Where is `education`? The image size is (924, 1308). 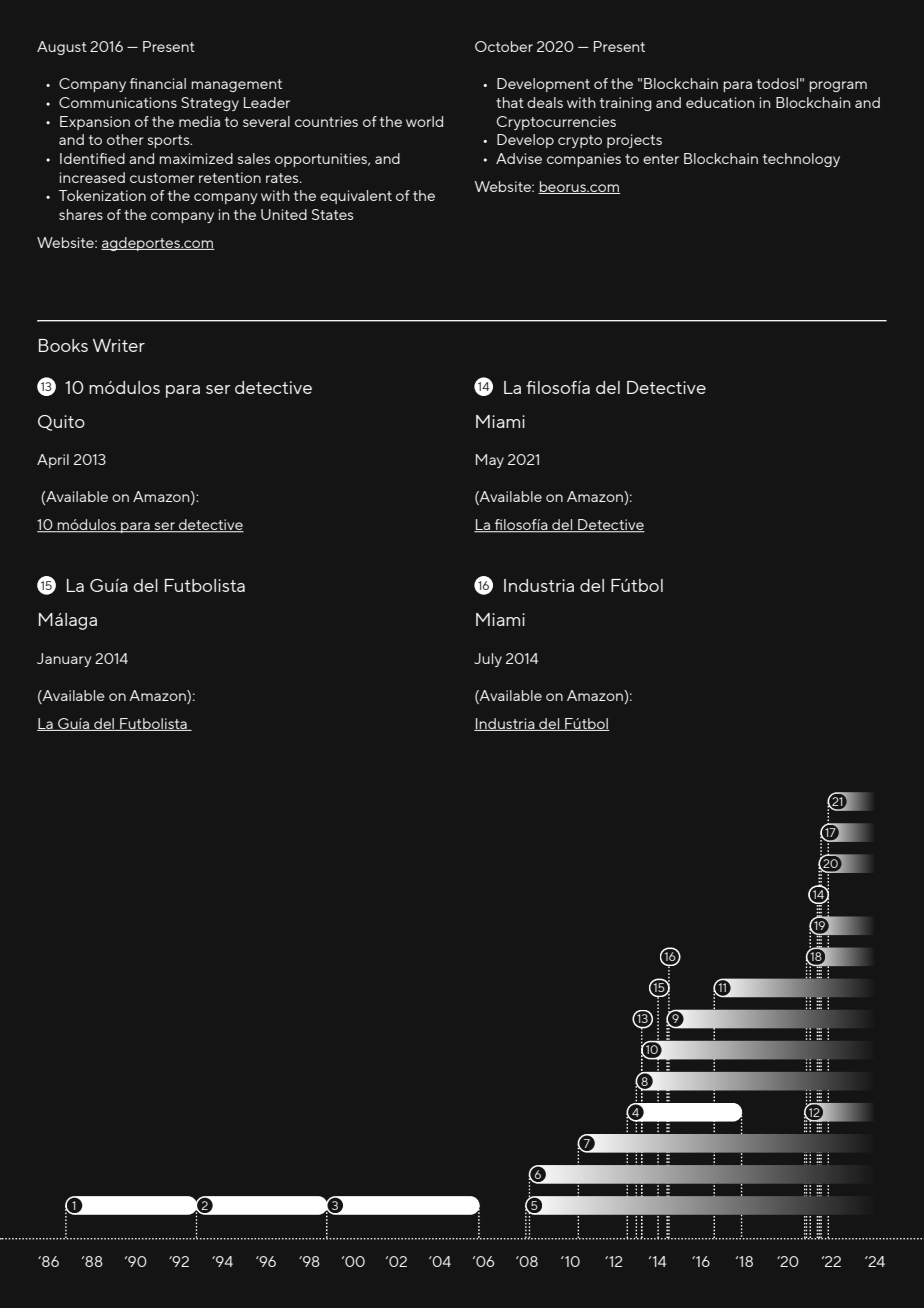
education is located at coordinates (720, 102).
